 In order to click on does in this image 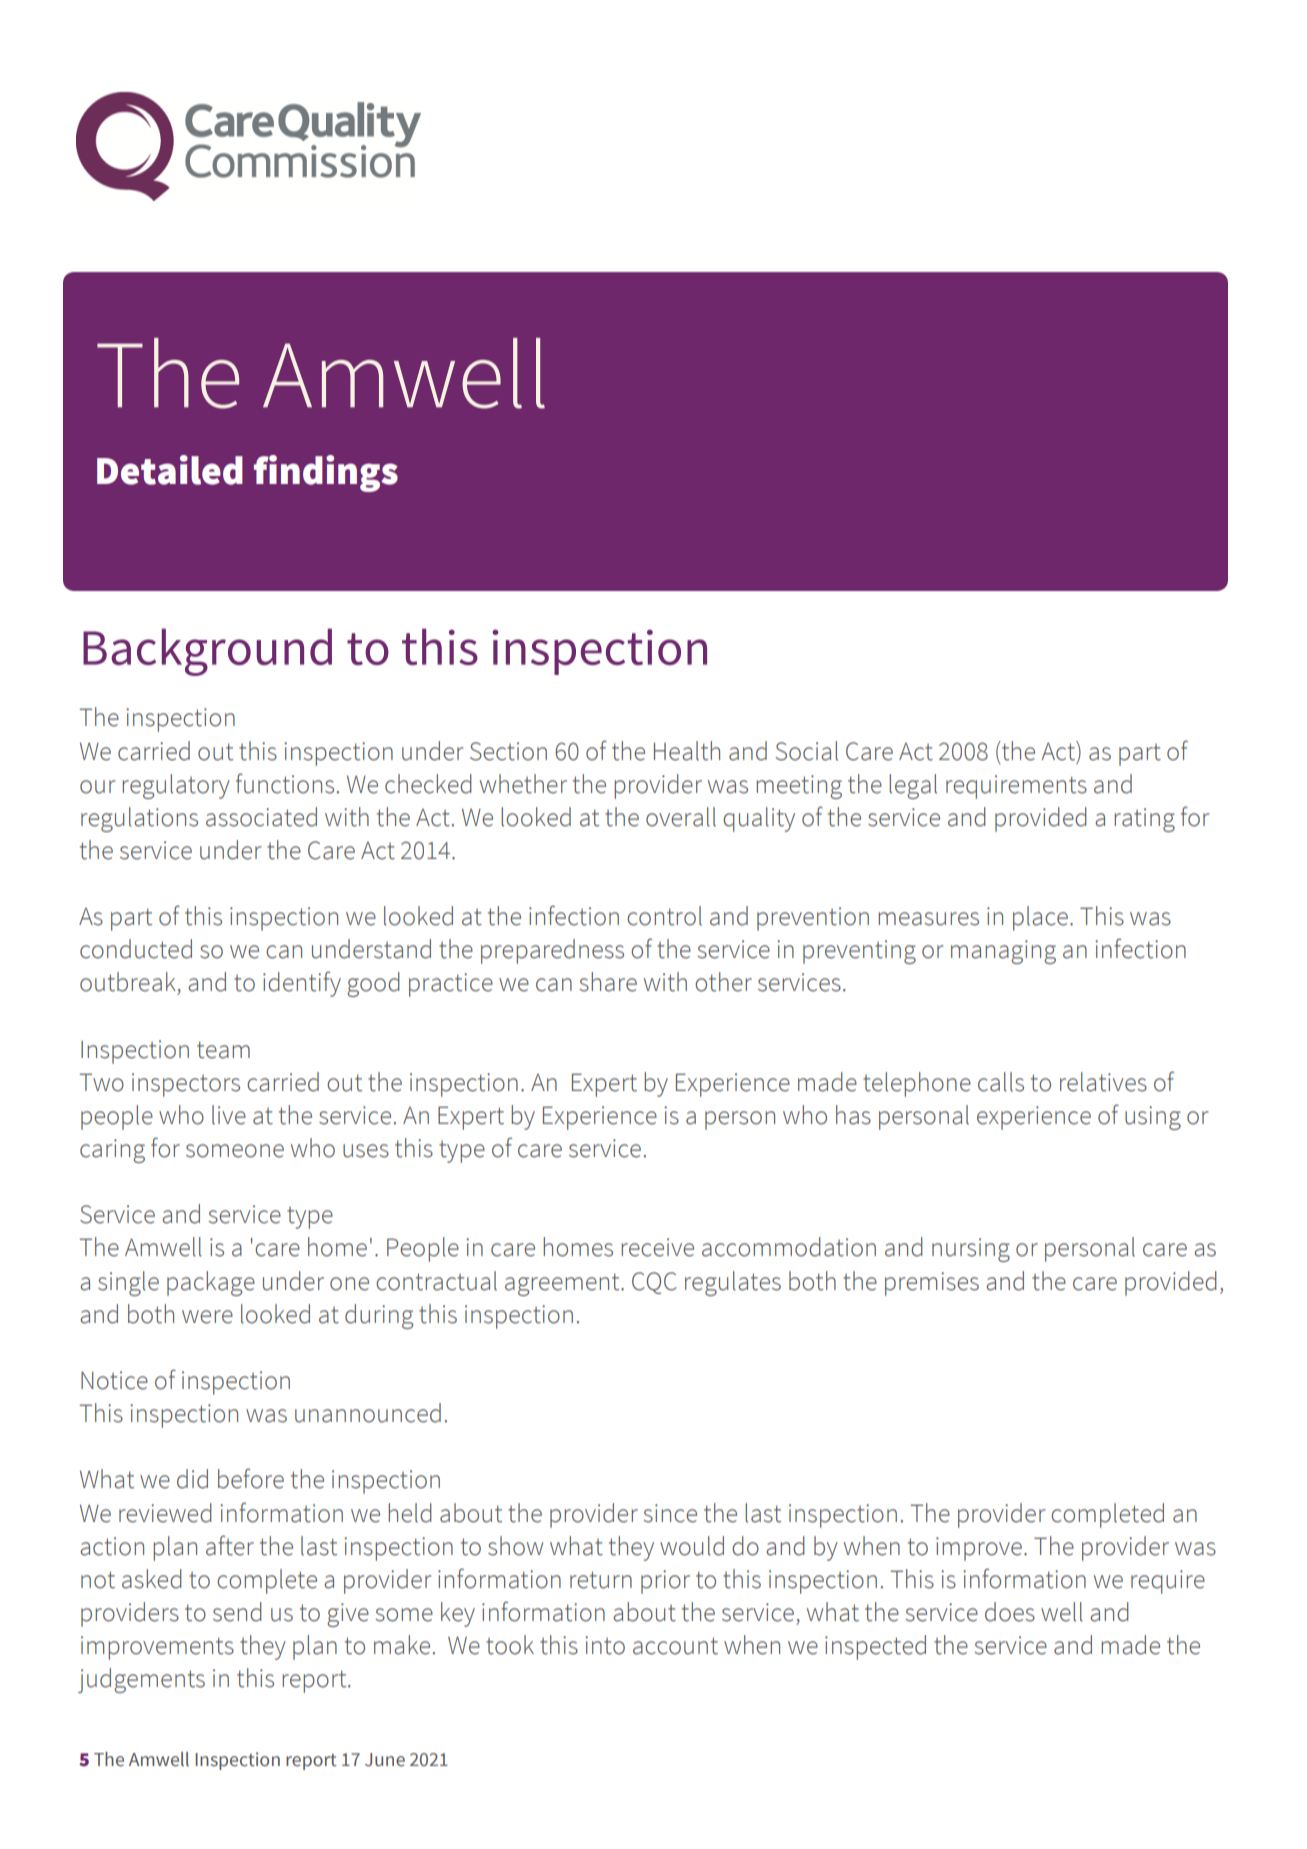, I will do `click(1010, 1612)`.
